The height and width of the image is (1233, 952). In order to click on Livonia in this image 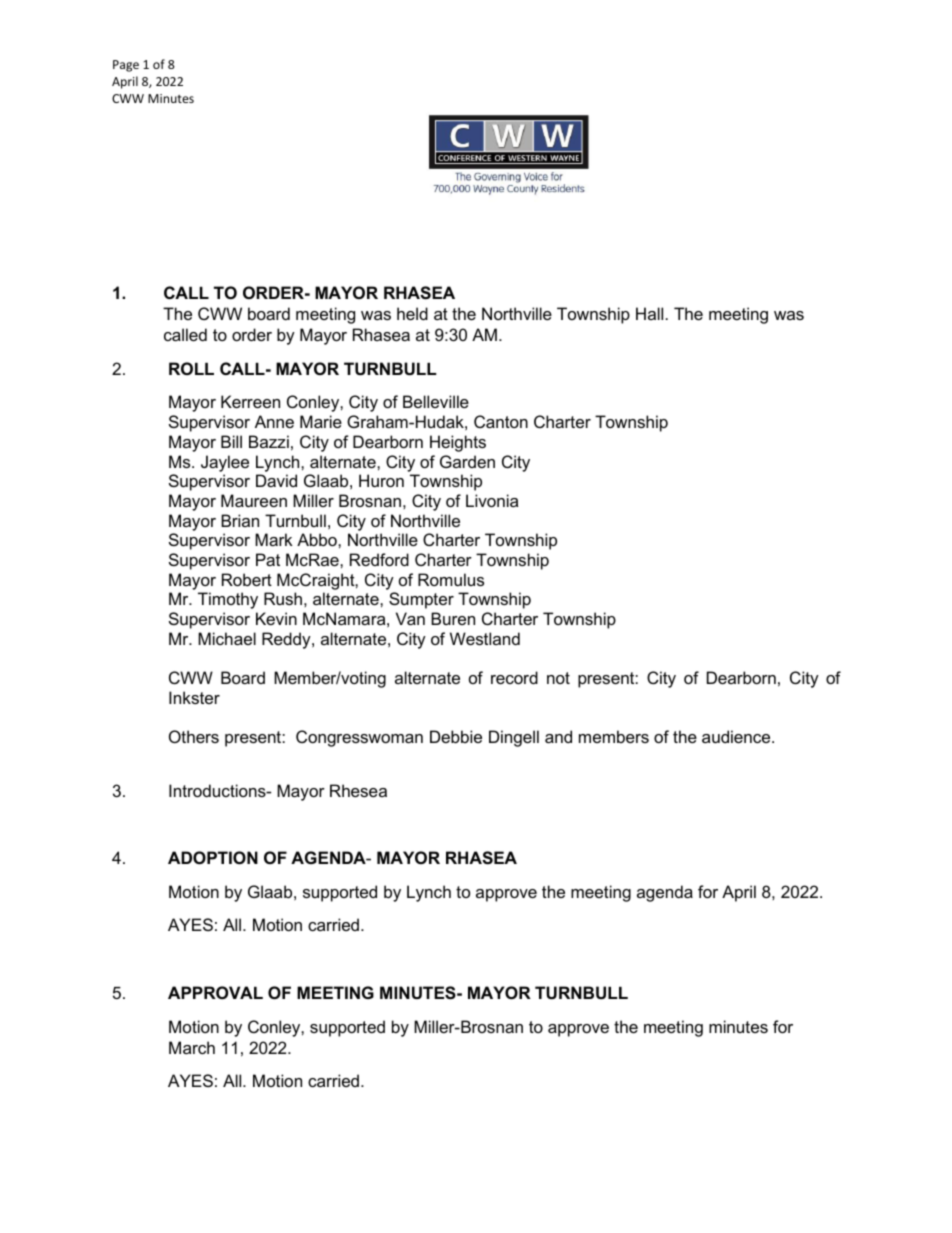, I will do `click(492, 500)`.
